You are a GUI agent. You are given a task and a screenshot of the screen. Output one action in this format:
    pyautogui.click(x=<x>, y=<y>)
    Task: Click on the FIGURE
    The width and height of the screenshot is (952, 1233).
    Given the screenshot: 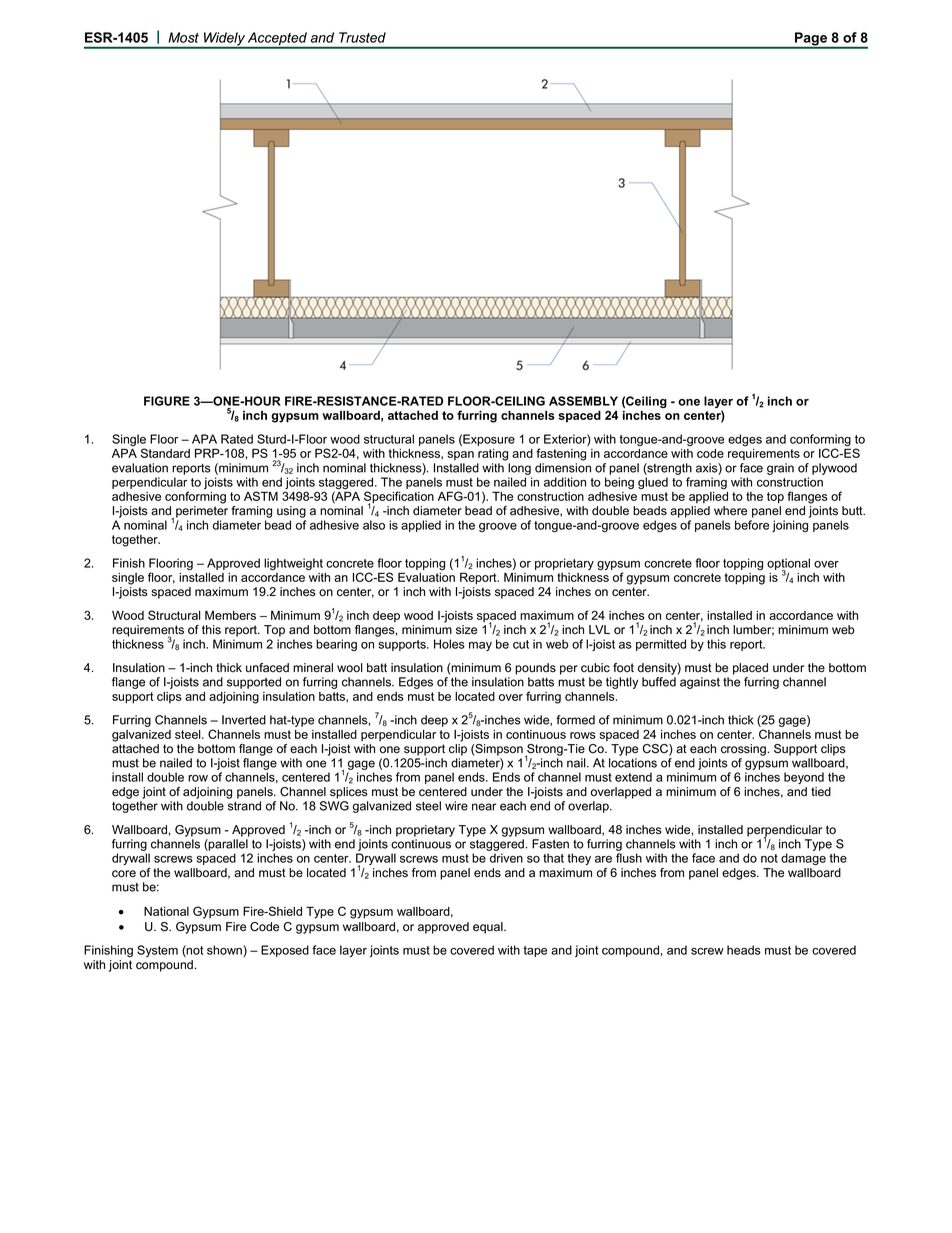 What is the action you would take?
    pyautogui.click(x=167, y=401)
